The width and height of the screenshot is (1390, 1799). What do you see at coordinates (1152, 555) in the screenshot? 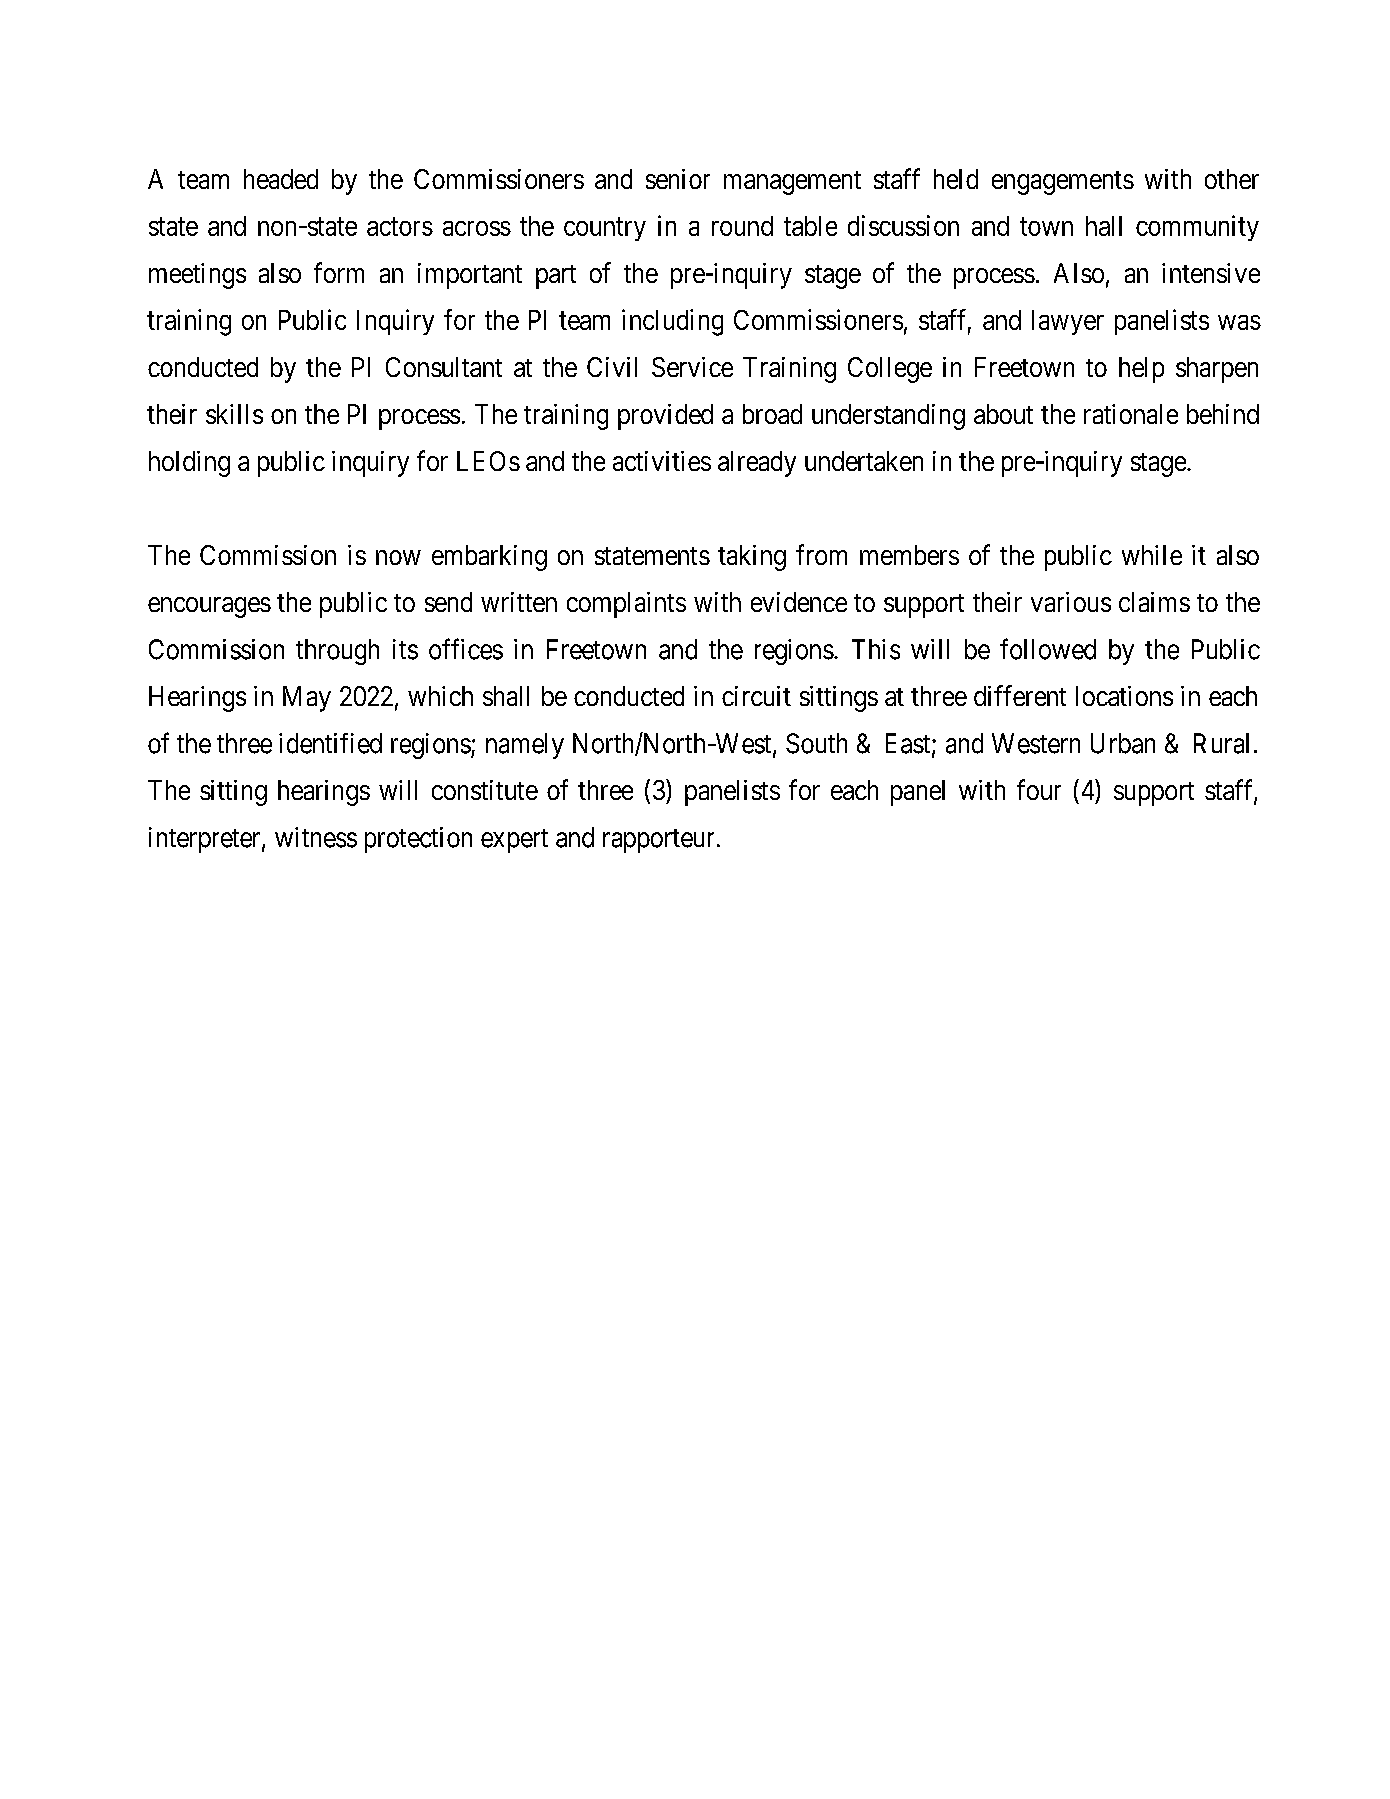
I see `while` at bounding box center [1152, 555].
